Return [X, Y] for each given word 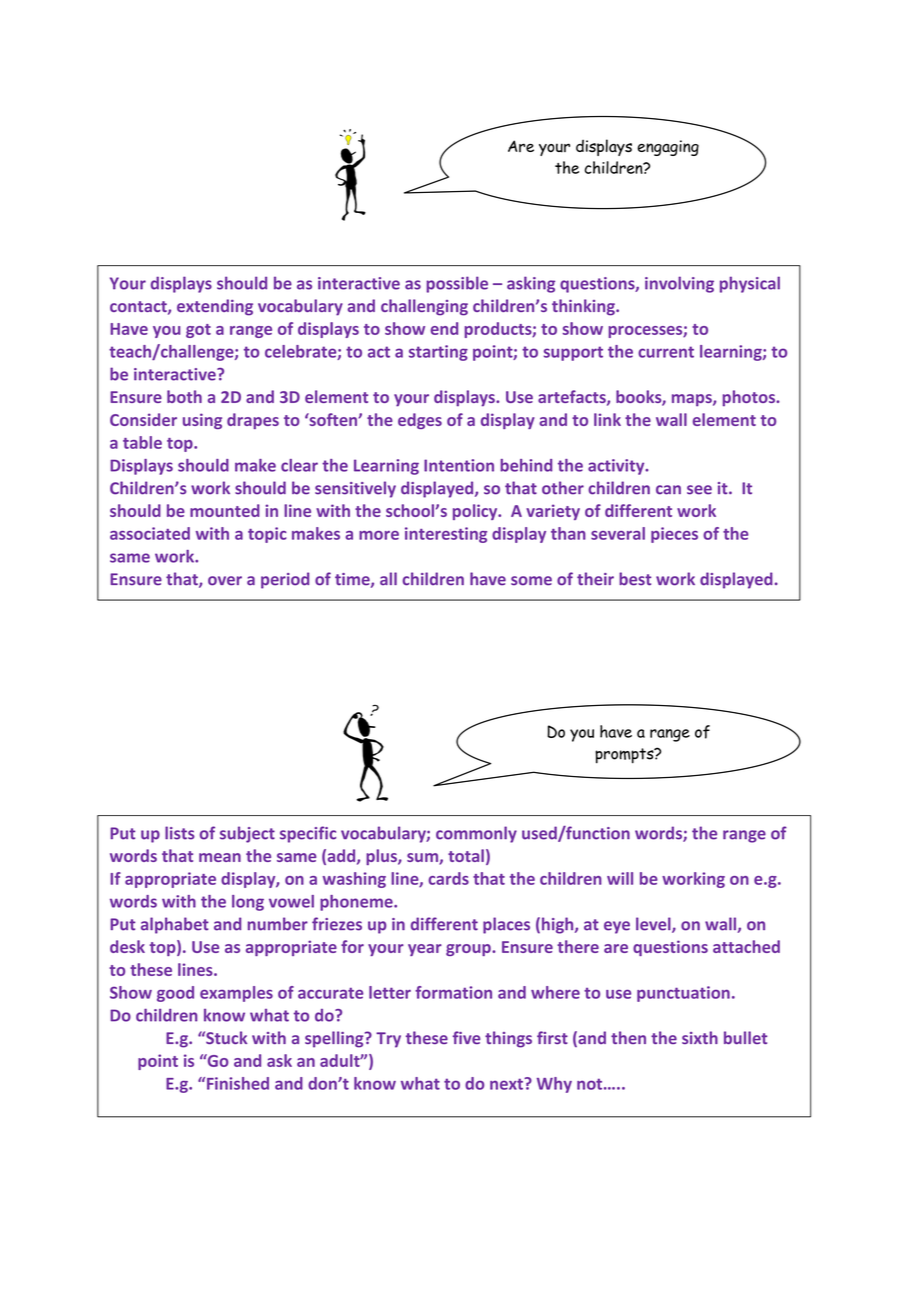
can [668, 490]
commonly [476, 834]
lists [180, 833]
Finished [238, 1083]
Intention [459, 465]
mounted [225, 510]
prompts [625, 756]
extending [215, 307]
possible [457, 284]
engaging [668, 148]
